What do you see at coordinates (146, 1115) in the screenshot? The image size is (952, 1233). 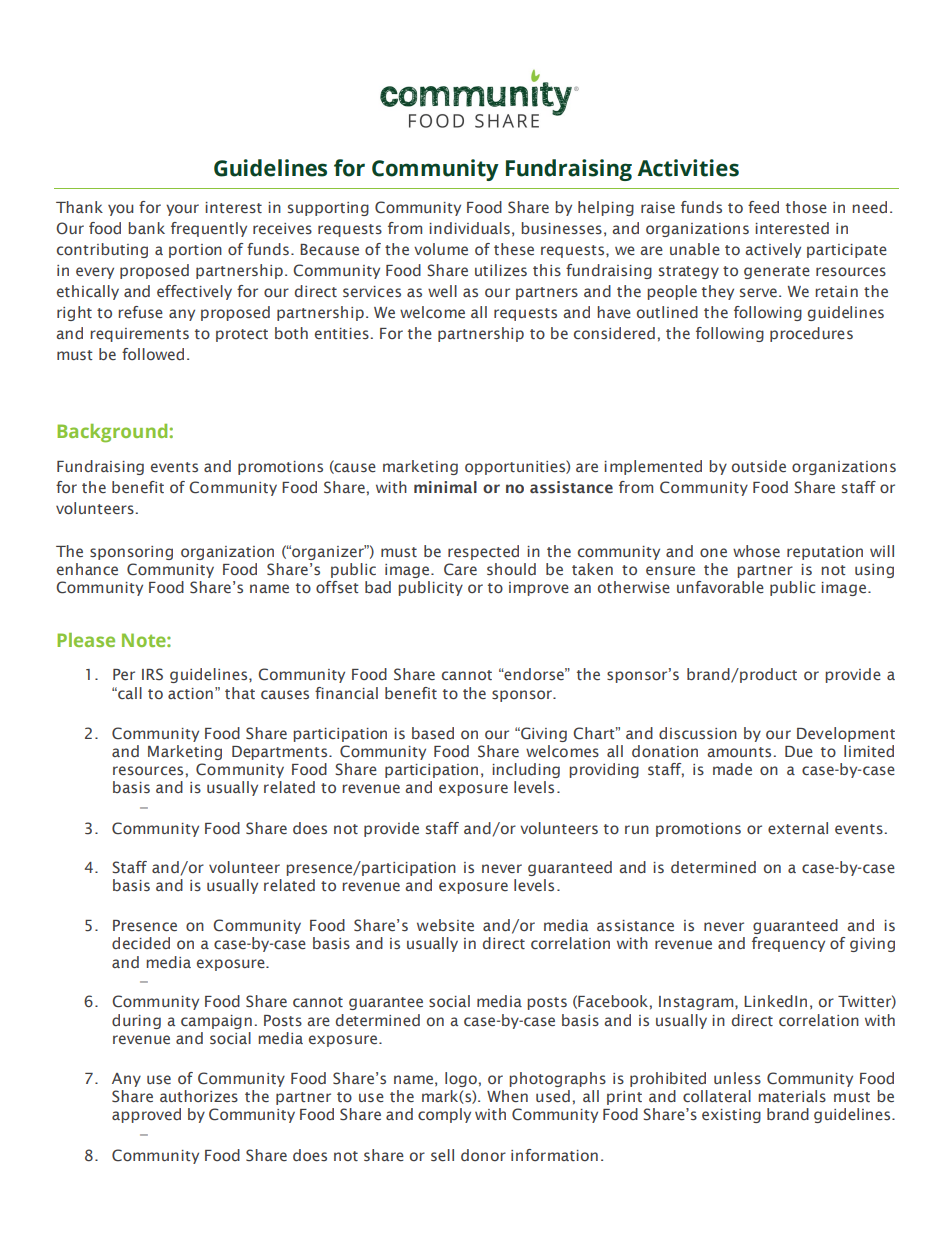 I see `approved` at bounding box center [146, 1115].
